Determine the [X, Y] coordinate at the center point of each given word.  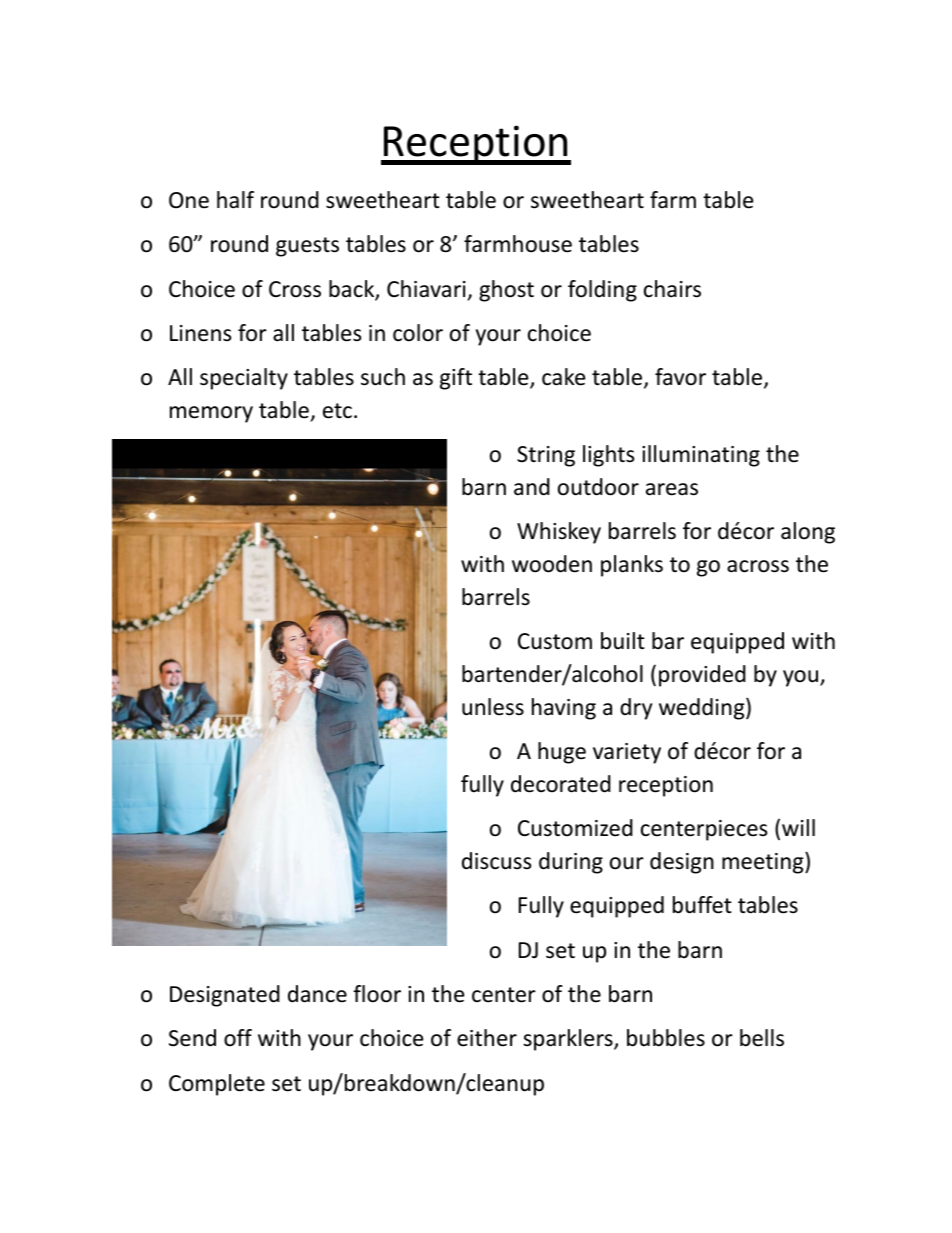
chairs [672, 289]
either [487, 1038]
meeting [764, 863]
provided [702, 676]
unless [493, 707]
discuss [496, 861]
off [238, 1038]
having [564, 709]
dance [317, 994]
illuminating [701, 456]
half [235, 200]
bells [762, 1038]
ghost [506, 291]
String [546, 456]
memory [211, 414]
